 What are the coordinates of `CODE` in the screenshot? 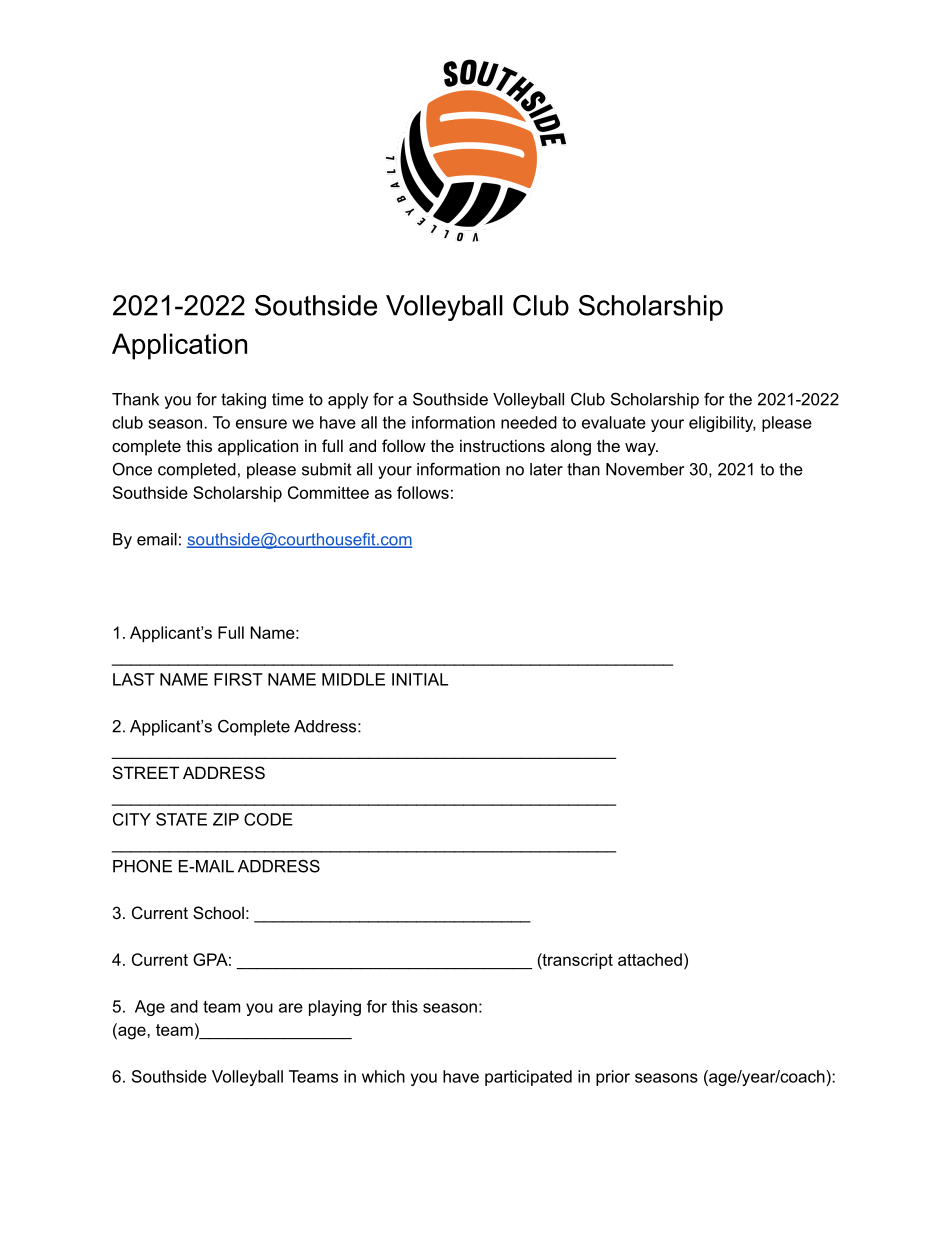 It's located at (268, 819).
